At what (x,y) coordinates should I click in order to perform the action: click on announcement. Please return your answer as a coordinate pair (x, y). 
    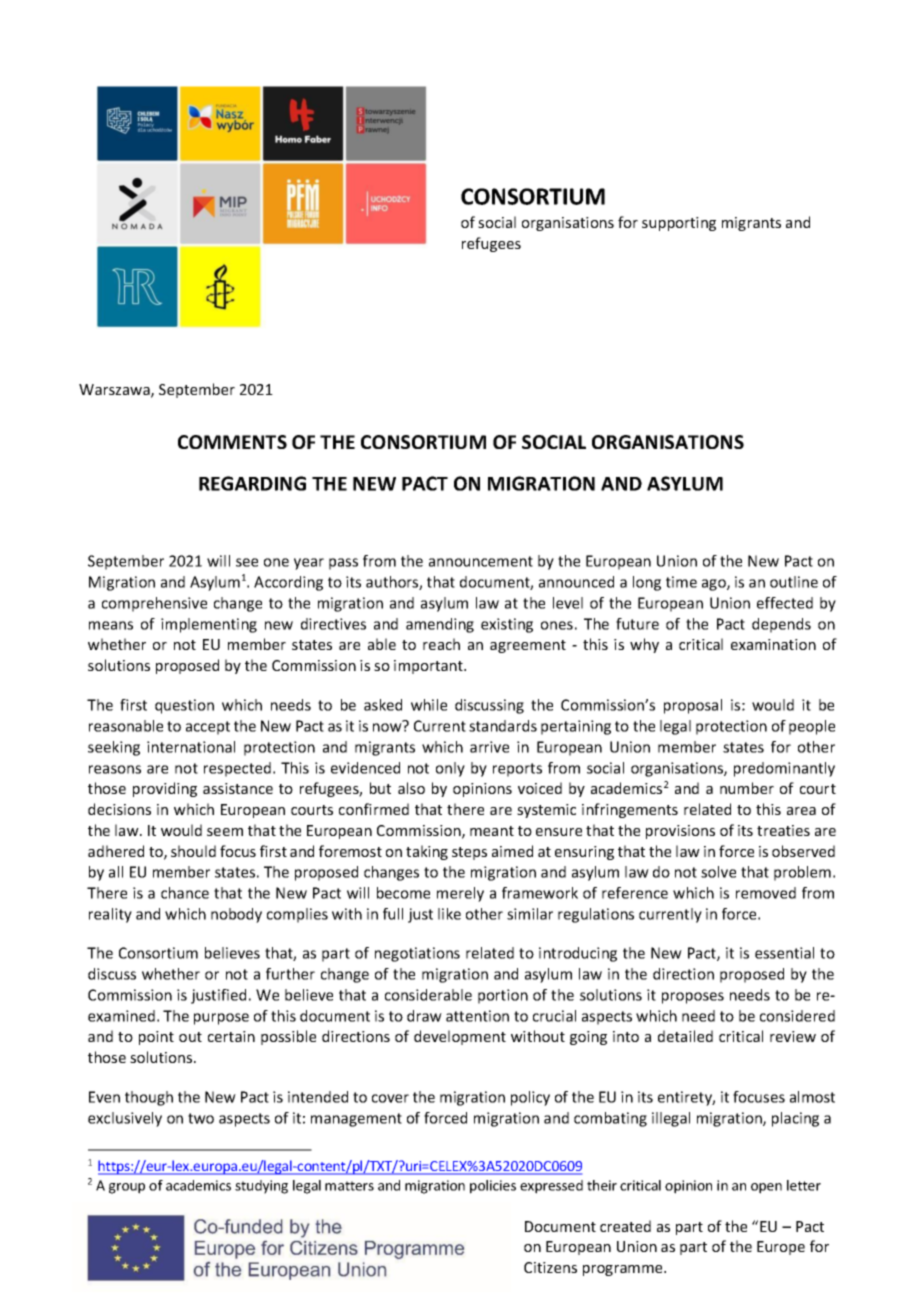
    Looking at the image, I should click on (481, 561).
